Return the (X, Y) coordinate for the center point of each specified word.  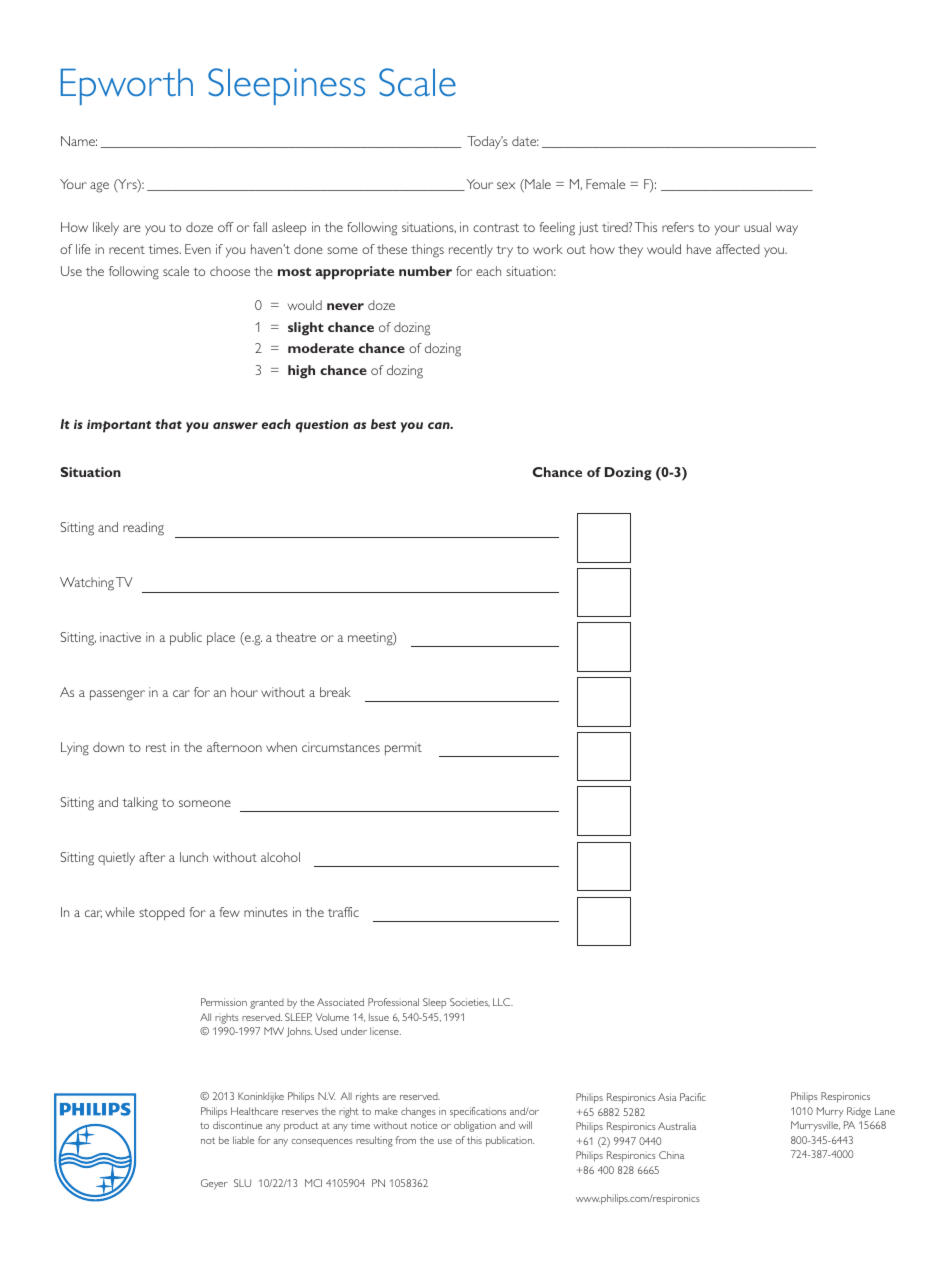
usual (757, 227)
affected (738, 249)
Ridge (859, 1112)
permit (403, 748)
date (525, 141)
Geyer (214, 1184)
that (168, 424)
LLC (503, 1002)
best (383, 424)
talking (140, 804)
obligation (475, 1126)
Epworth (127, 86)
